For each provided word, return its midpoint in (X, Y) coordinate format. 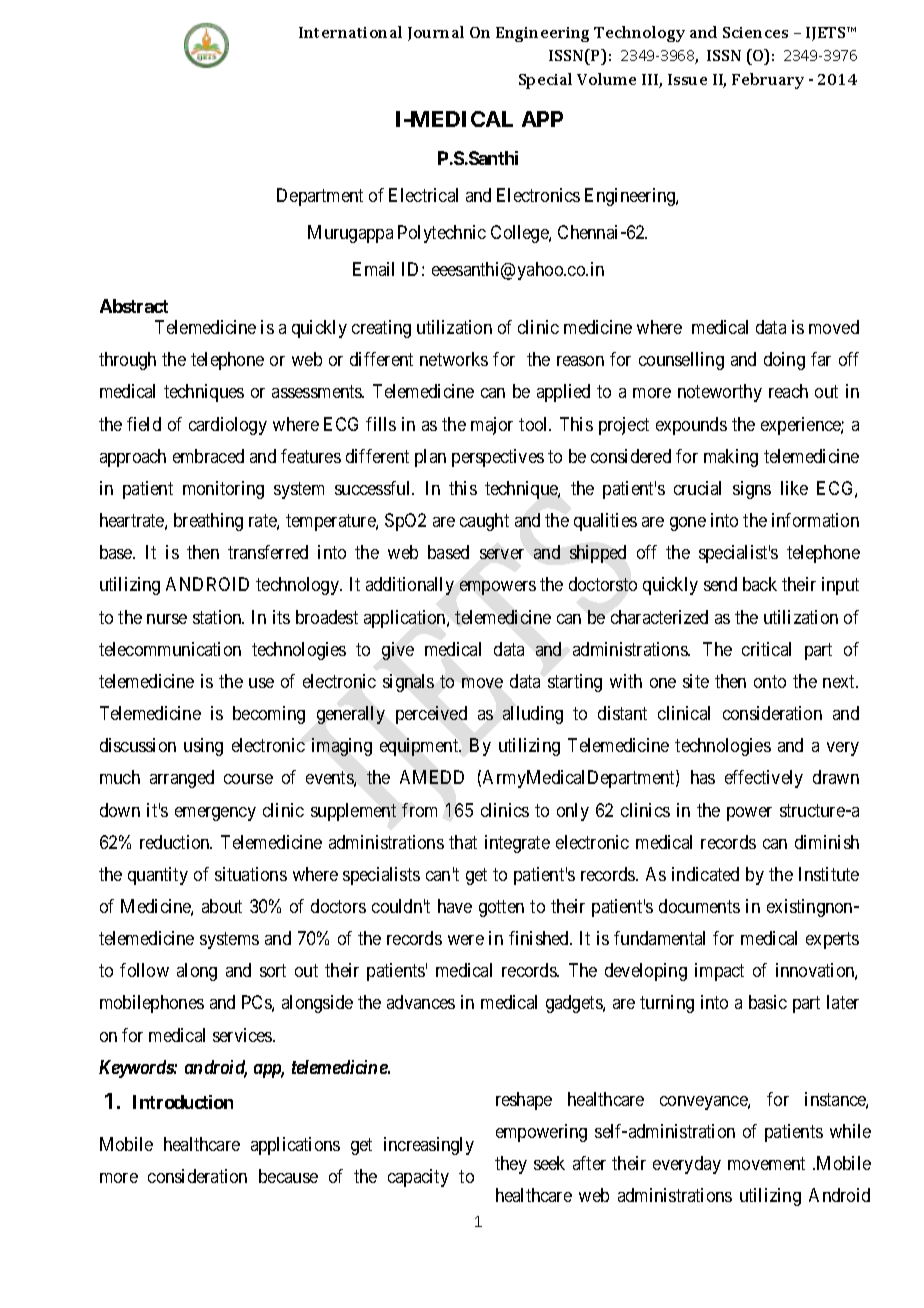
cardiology (228, 426)
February (768, 81)
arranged (182, 779)
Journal (436, 33)
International (350, 32)
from (419, 810)
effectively (764, 779)
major (492, 426)
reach (788, 391)
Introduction (183, 1102)
